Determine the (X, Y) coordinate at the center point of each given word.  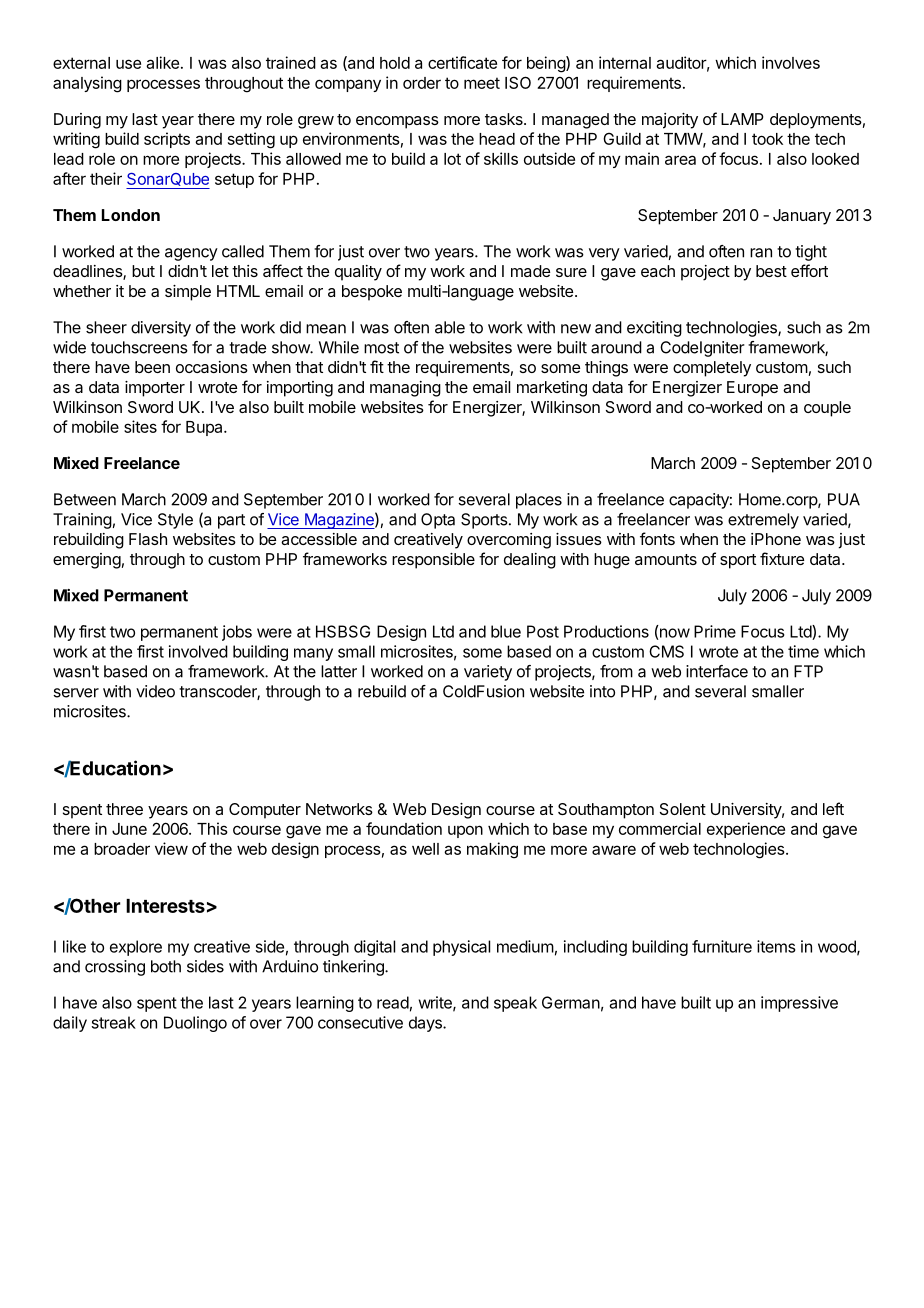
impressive (799, 1004)
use (128, 64)
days (426, 1024)
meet (482, 83)
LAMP (742, 119)
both (166, 966)
